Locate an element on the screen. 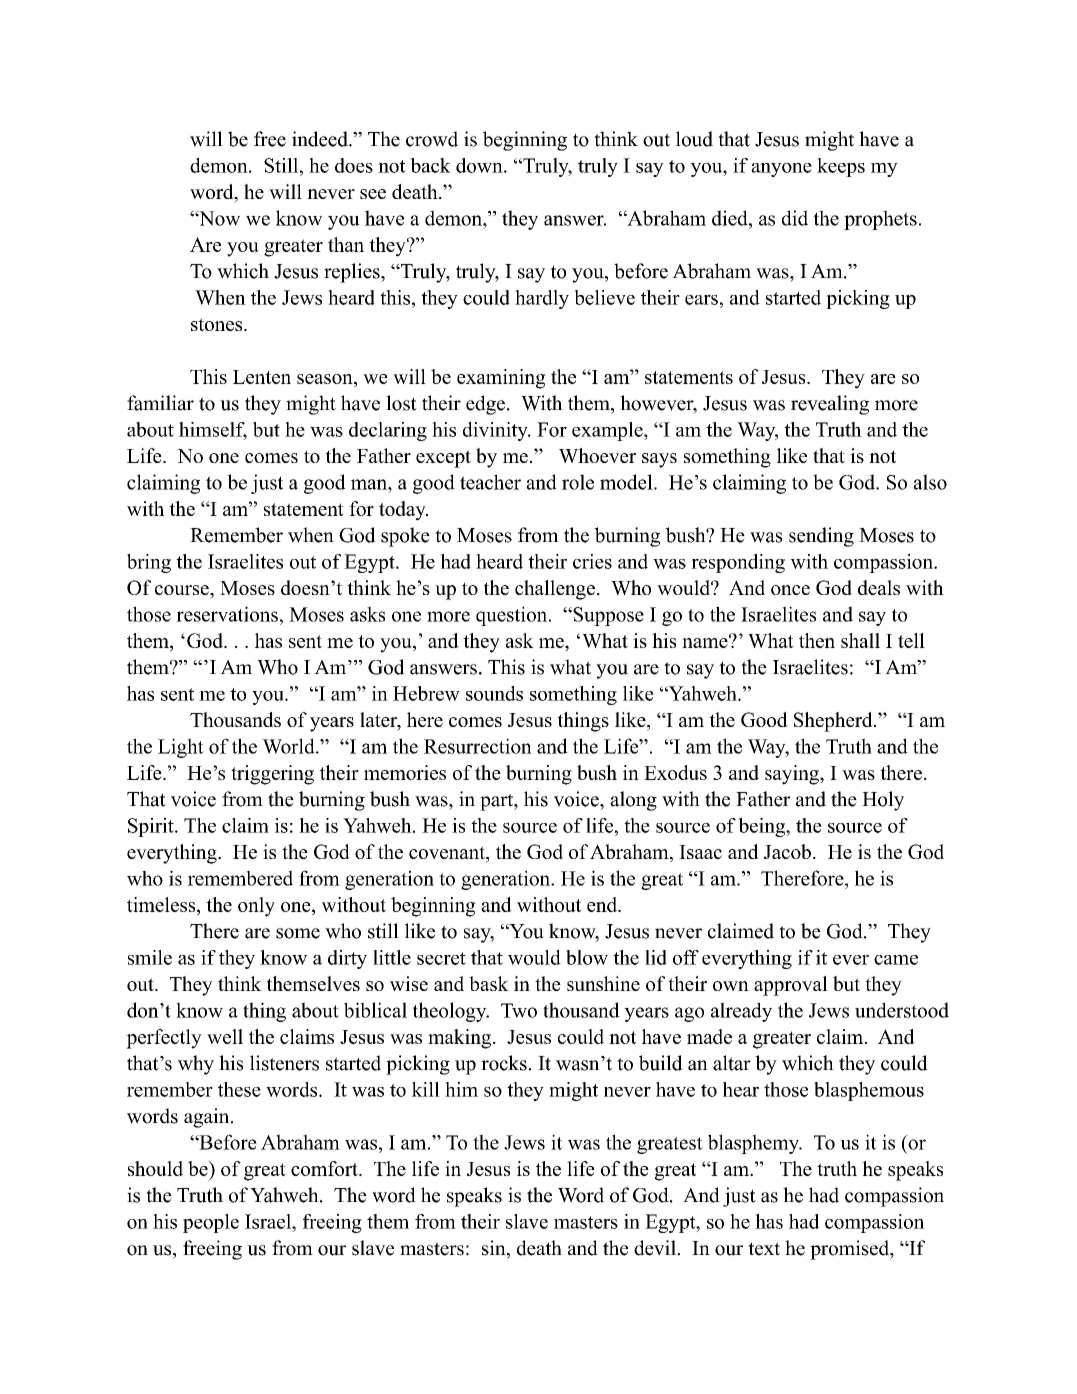 The width and height of the screenshot is (1077, 1394). indeed is located at coordinates (321, 139).
